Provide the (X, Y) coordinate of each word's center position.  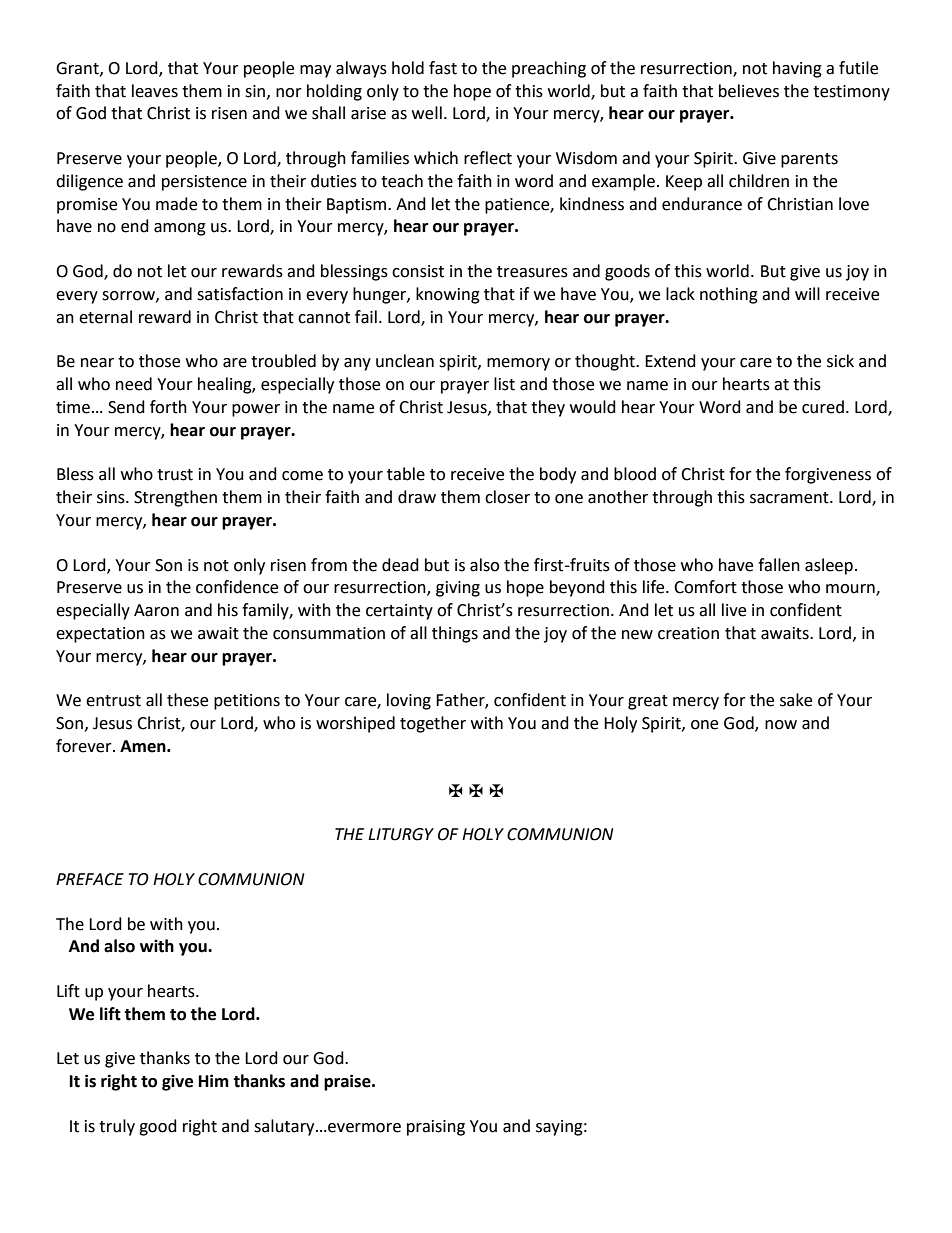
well (427, 113)
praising (436, 1128)
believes (749, 91)
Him (214, 1080)
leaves (155, 91)
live (734, 610)
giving (458, 589)
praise (348, 1082)
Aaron (156, 610)
